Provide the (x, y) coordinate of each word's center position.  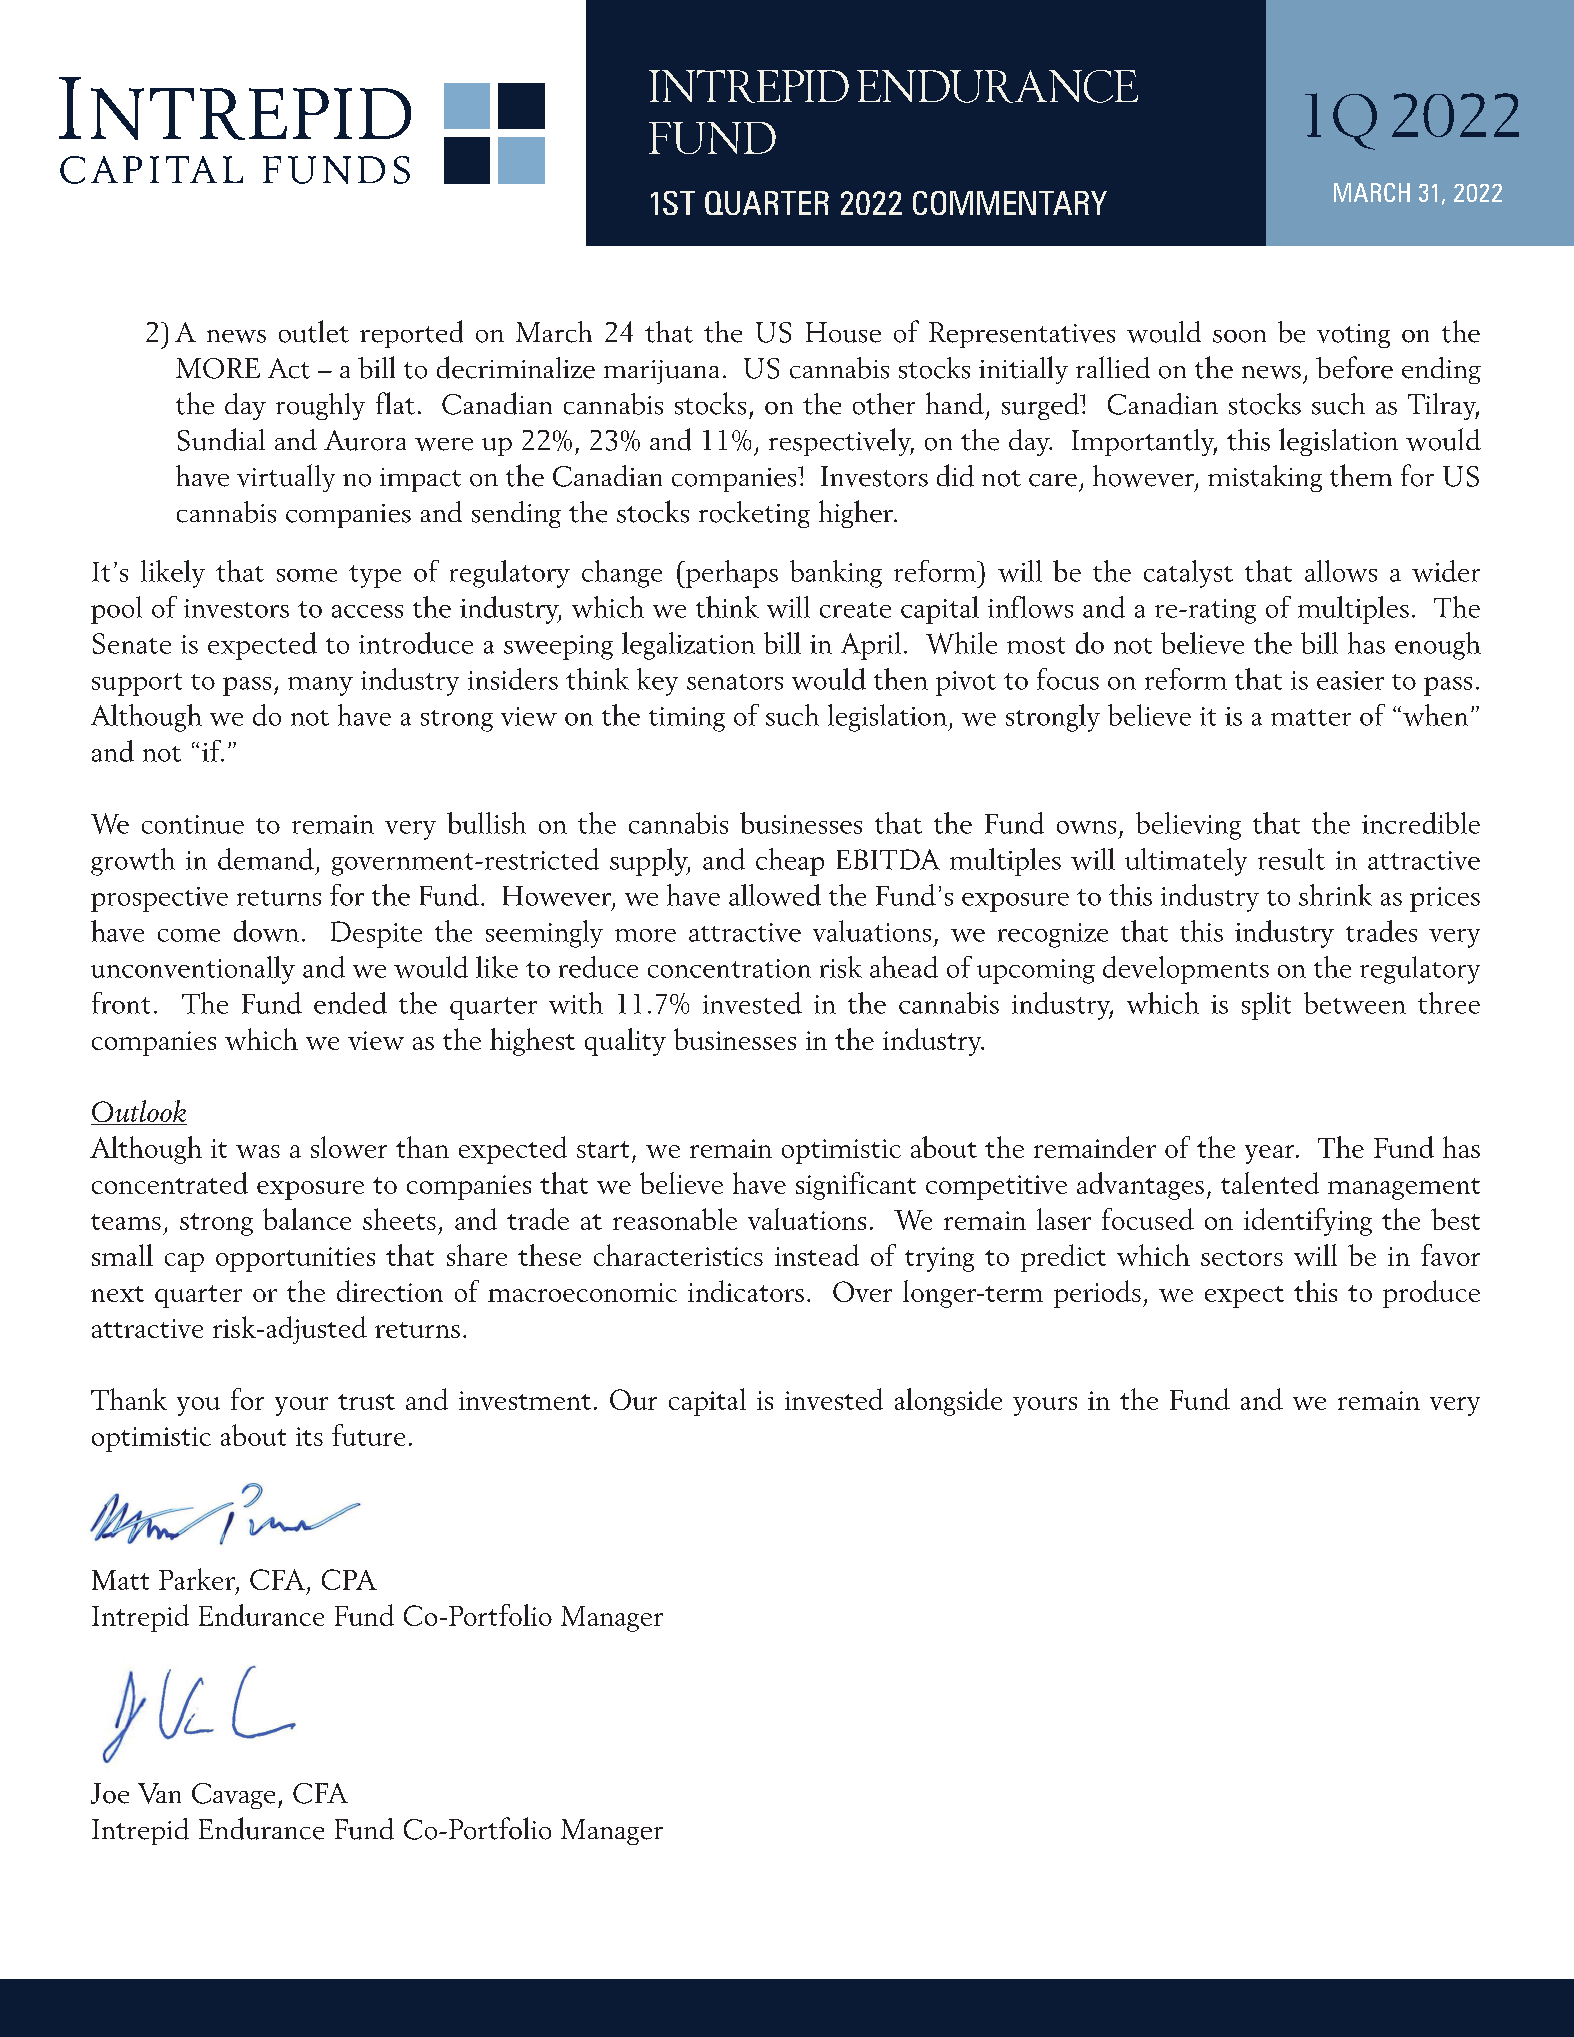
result (1291, 859)
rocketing (754, 514)
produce (1431, 1294)
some (307, 575)
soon (1239, 336)
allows (1341, 571)
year (1271, 1154)
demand (266, 859)
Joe (110, 1793)
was (258, 1151)
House (843, 332)
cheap (790, 862)
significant (856, 1186)
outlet (314, 331)
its (309, 1436)
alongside (948, 1402)
